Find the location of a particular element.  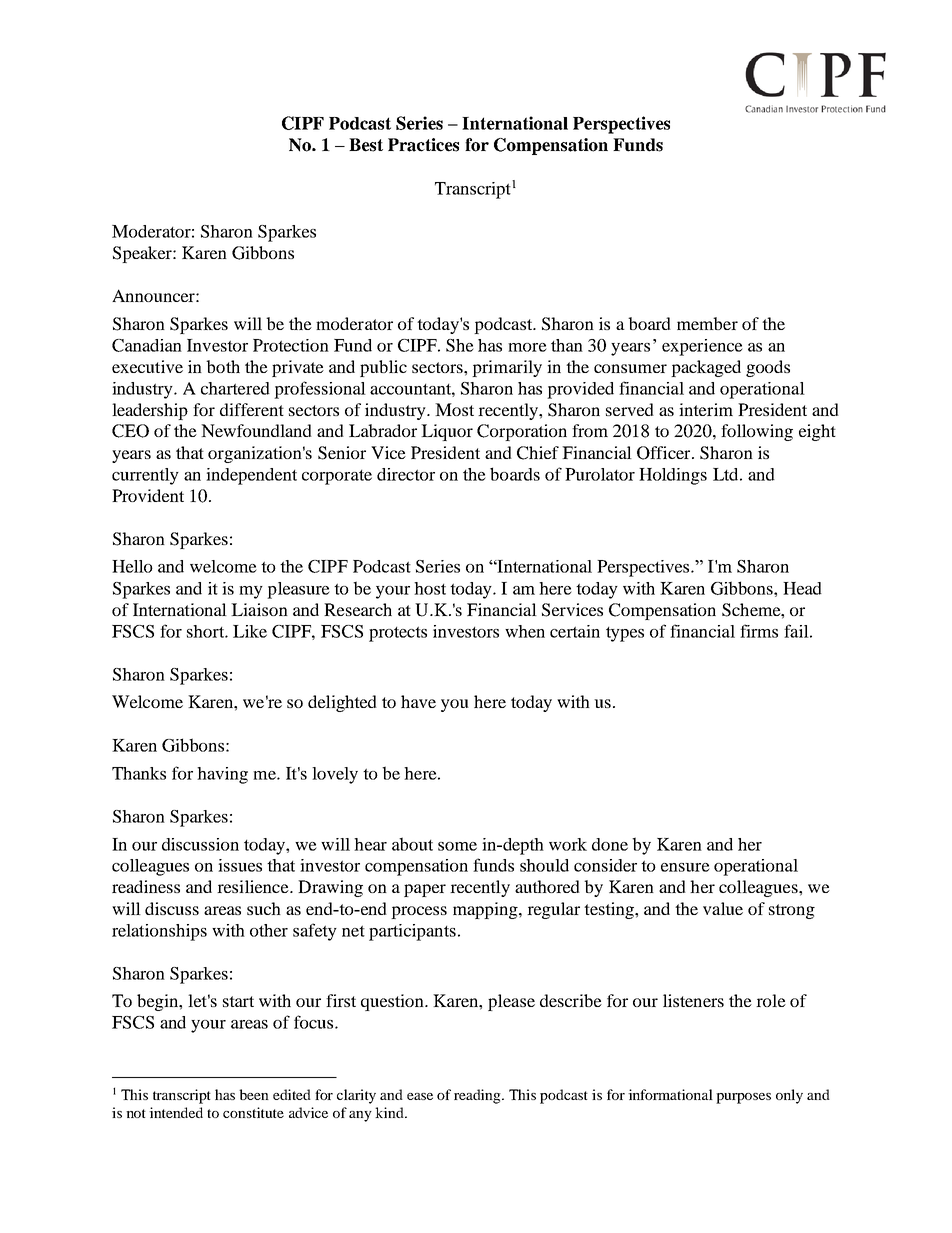

Practices is located at coordinates (423, 145).
